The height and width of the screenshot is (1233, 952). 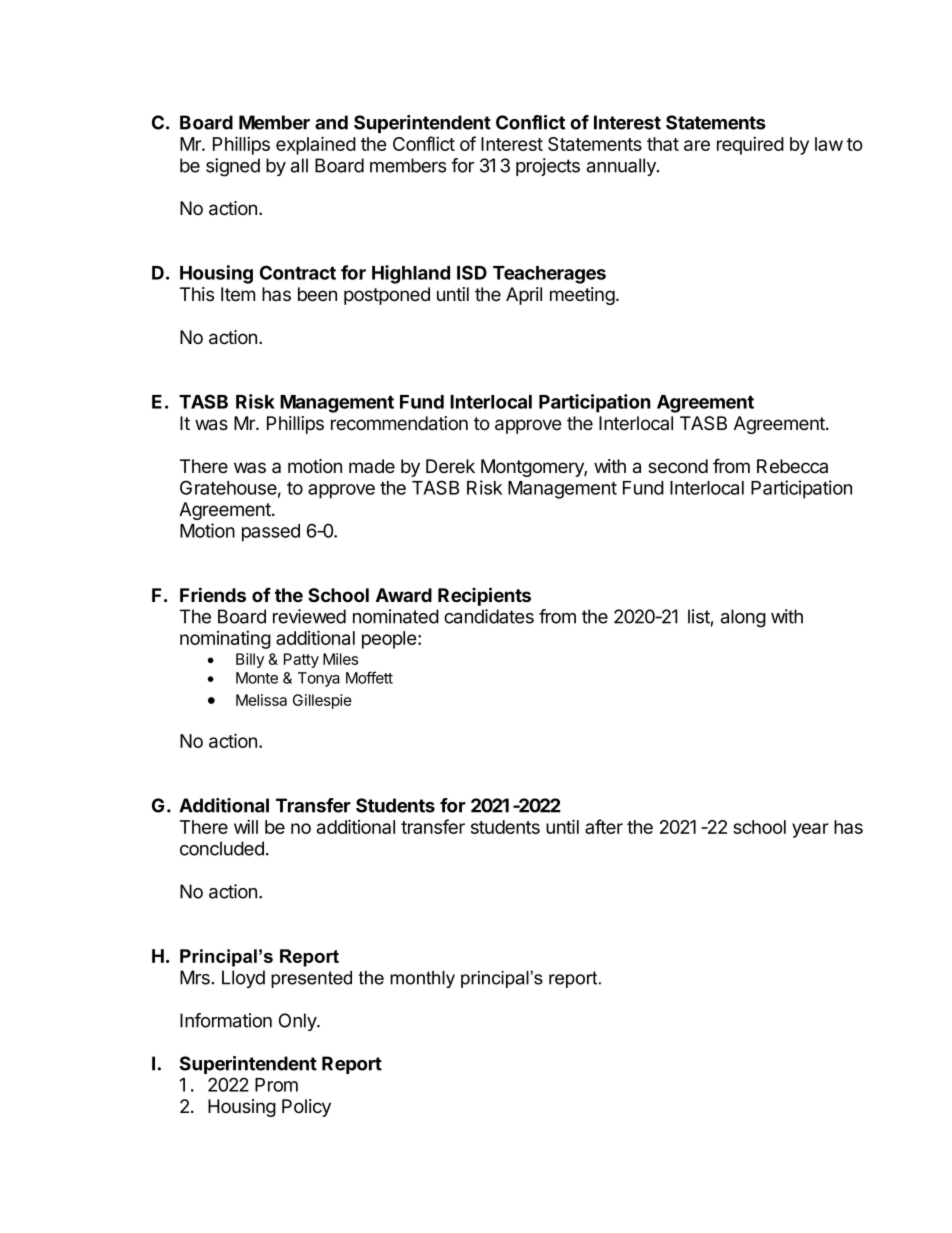 What do you see at coordinates (422, 979) in the screenshot?
I see `monthly` at bounding box center [422, 979].
